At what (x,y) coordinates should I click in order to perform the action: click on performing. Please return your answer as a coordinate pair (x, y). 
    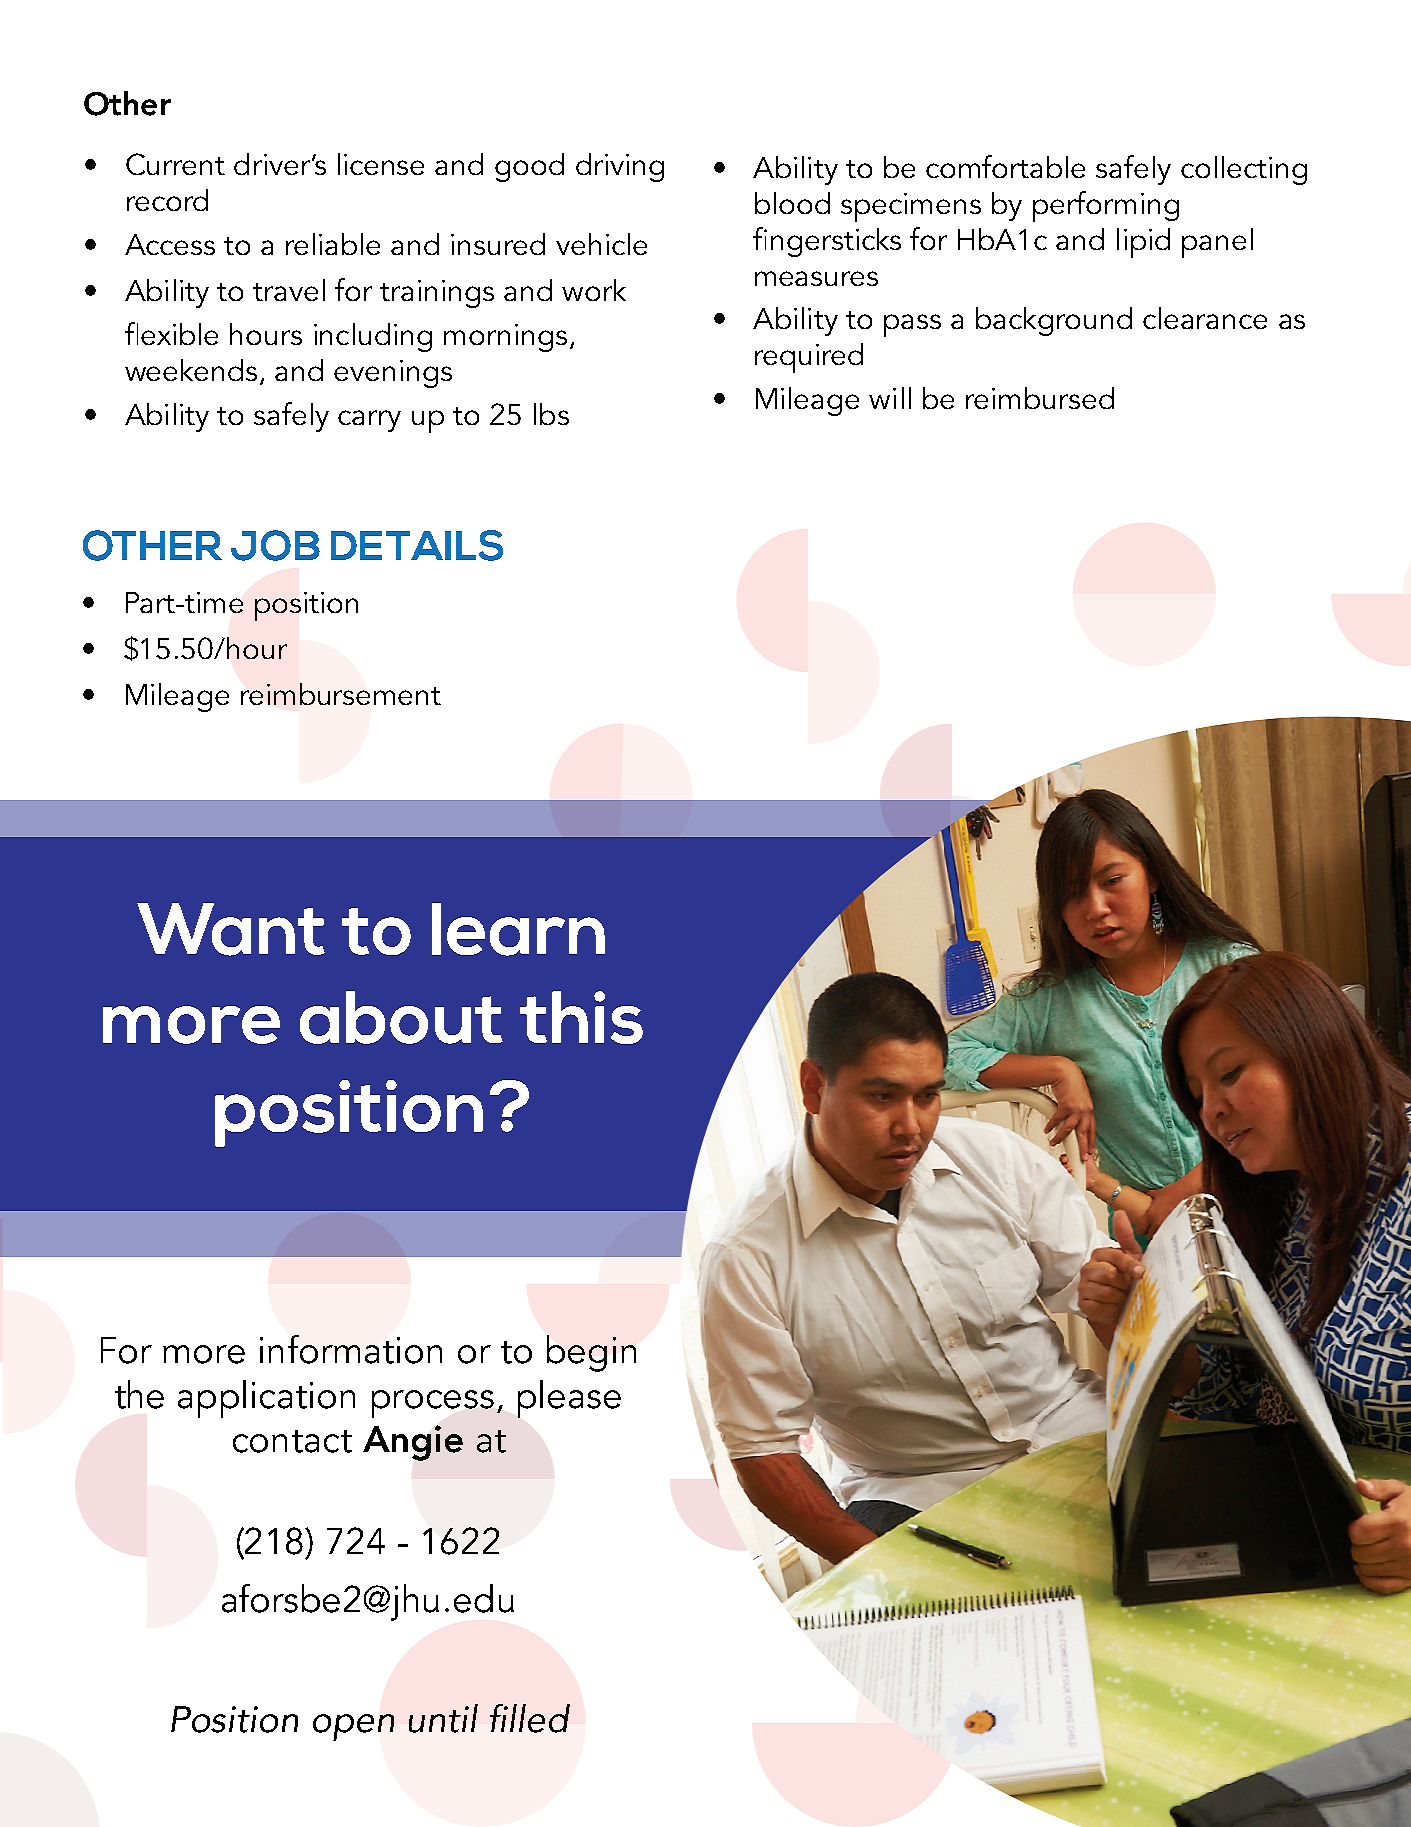
    Looking at the image, I should click on (1106, 206).
